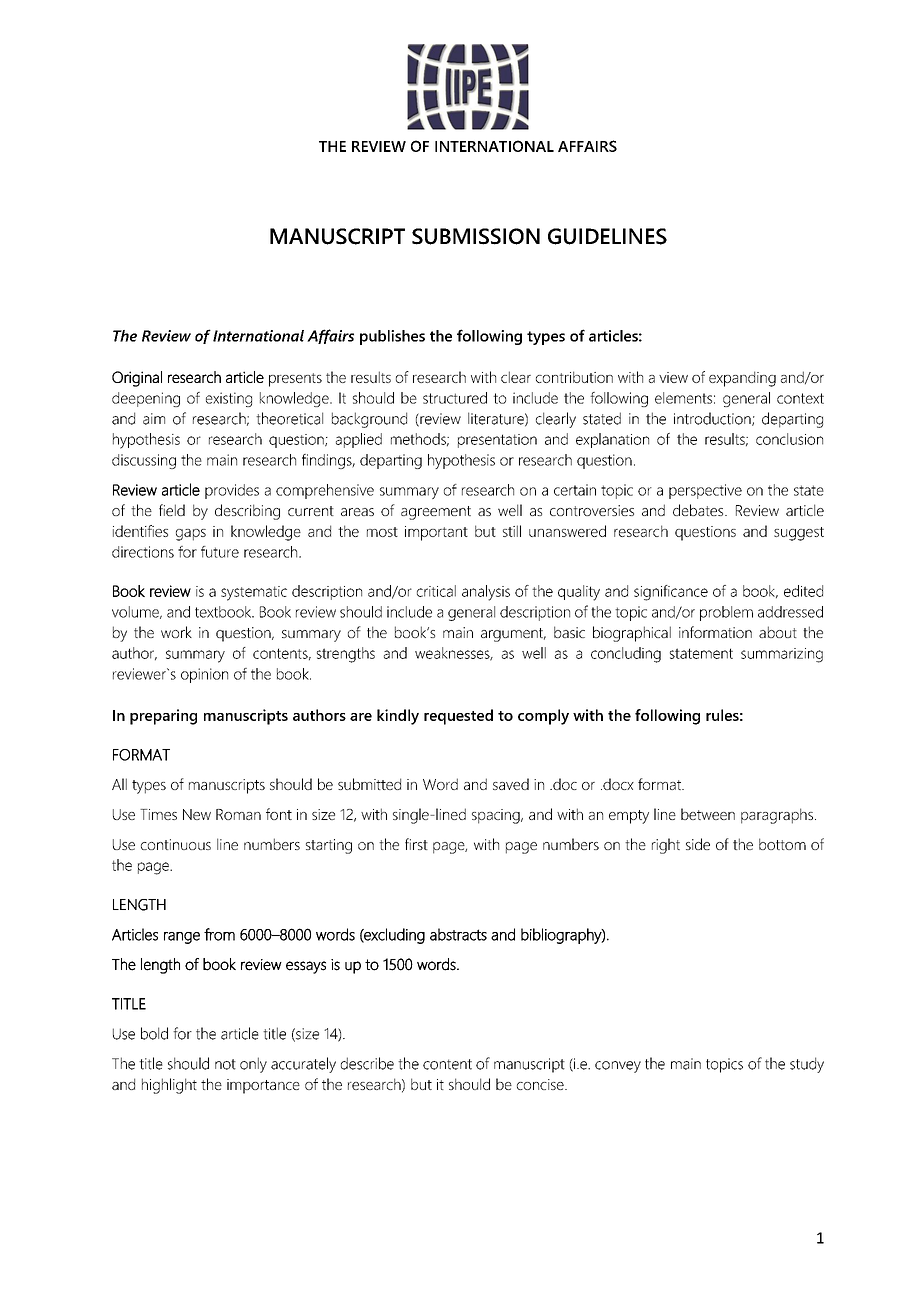 The image size is (924, 1308). Describe the element at coordinates (176, 844) in the page. I see `continuous` at that location.
